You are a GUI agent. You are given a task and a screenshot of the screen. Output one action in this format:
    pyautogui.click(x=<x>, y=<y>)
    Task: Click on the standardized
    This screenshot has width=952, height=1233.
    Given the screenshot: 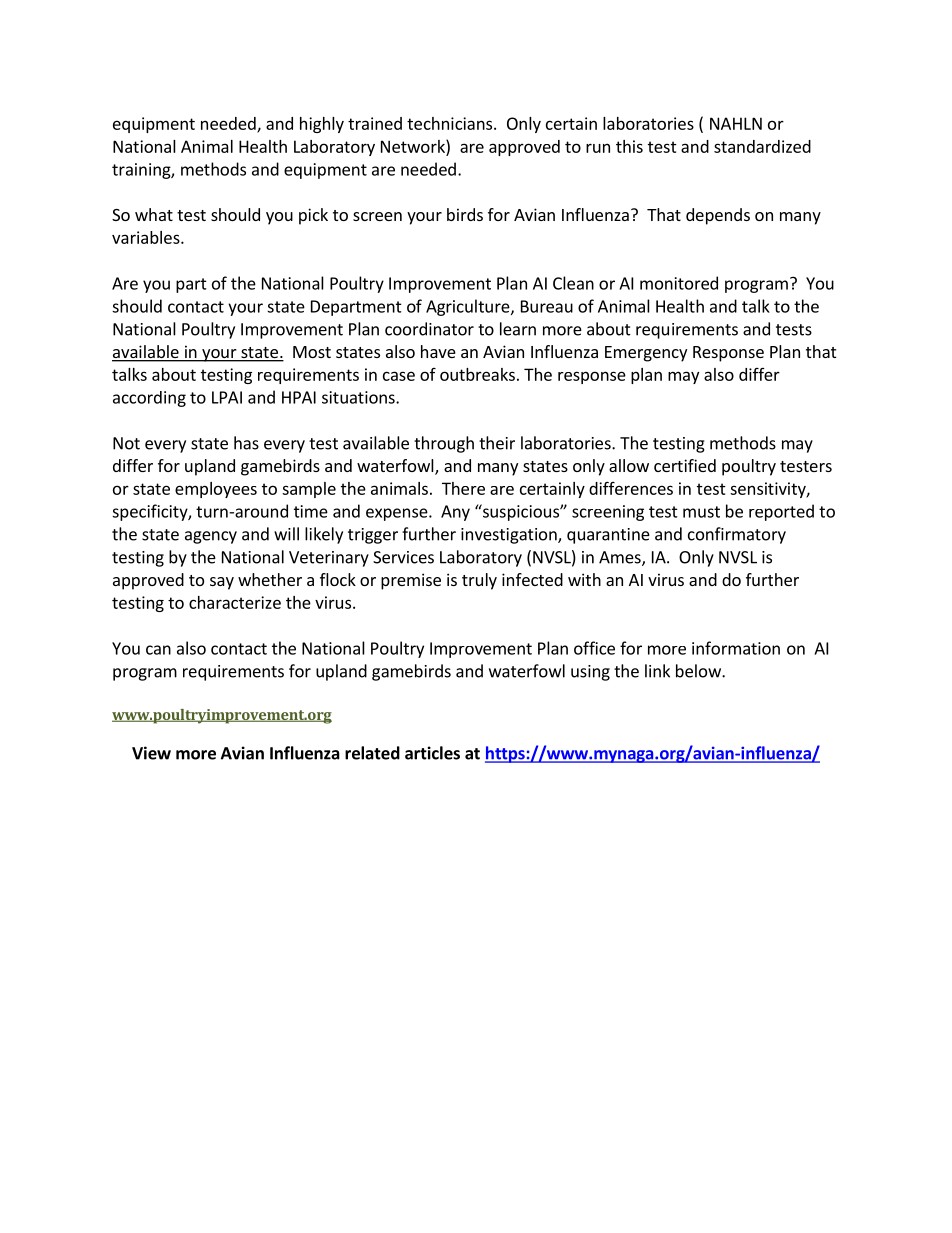 What is the action you would take?
    pyautogui.click(x=762, y=146)
